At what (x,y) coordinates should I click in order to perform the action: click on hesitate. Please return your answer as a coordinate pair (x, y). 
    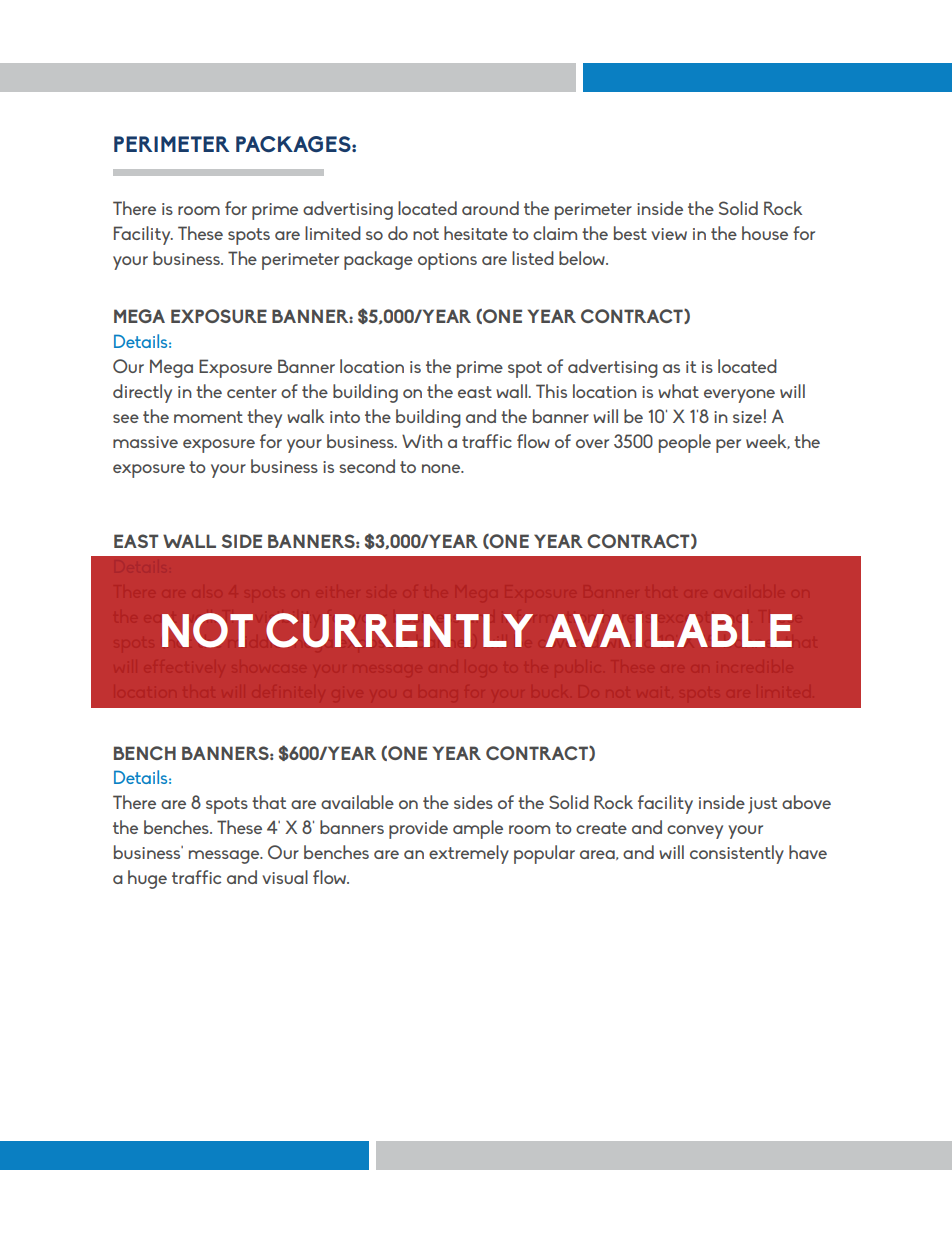
    Looking at the image, I should click on (476, 233).
